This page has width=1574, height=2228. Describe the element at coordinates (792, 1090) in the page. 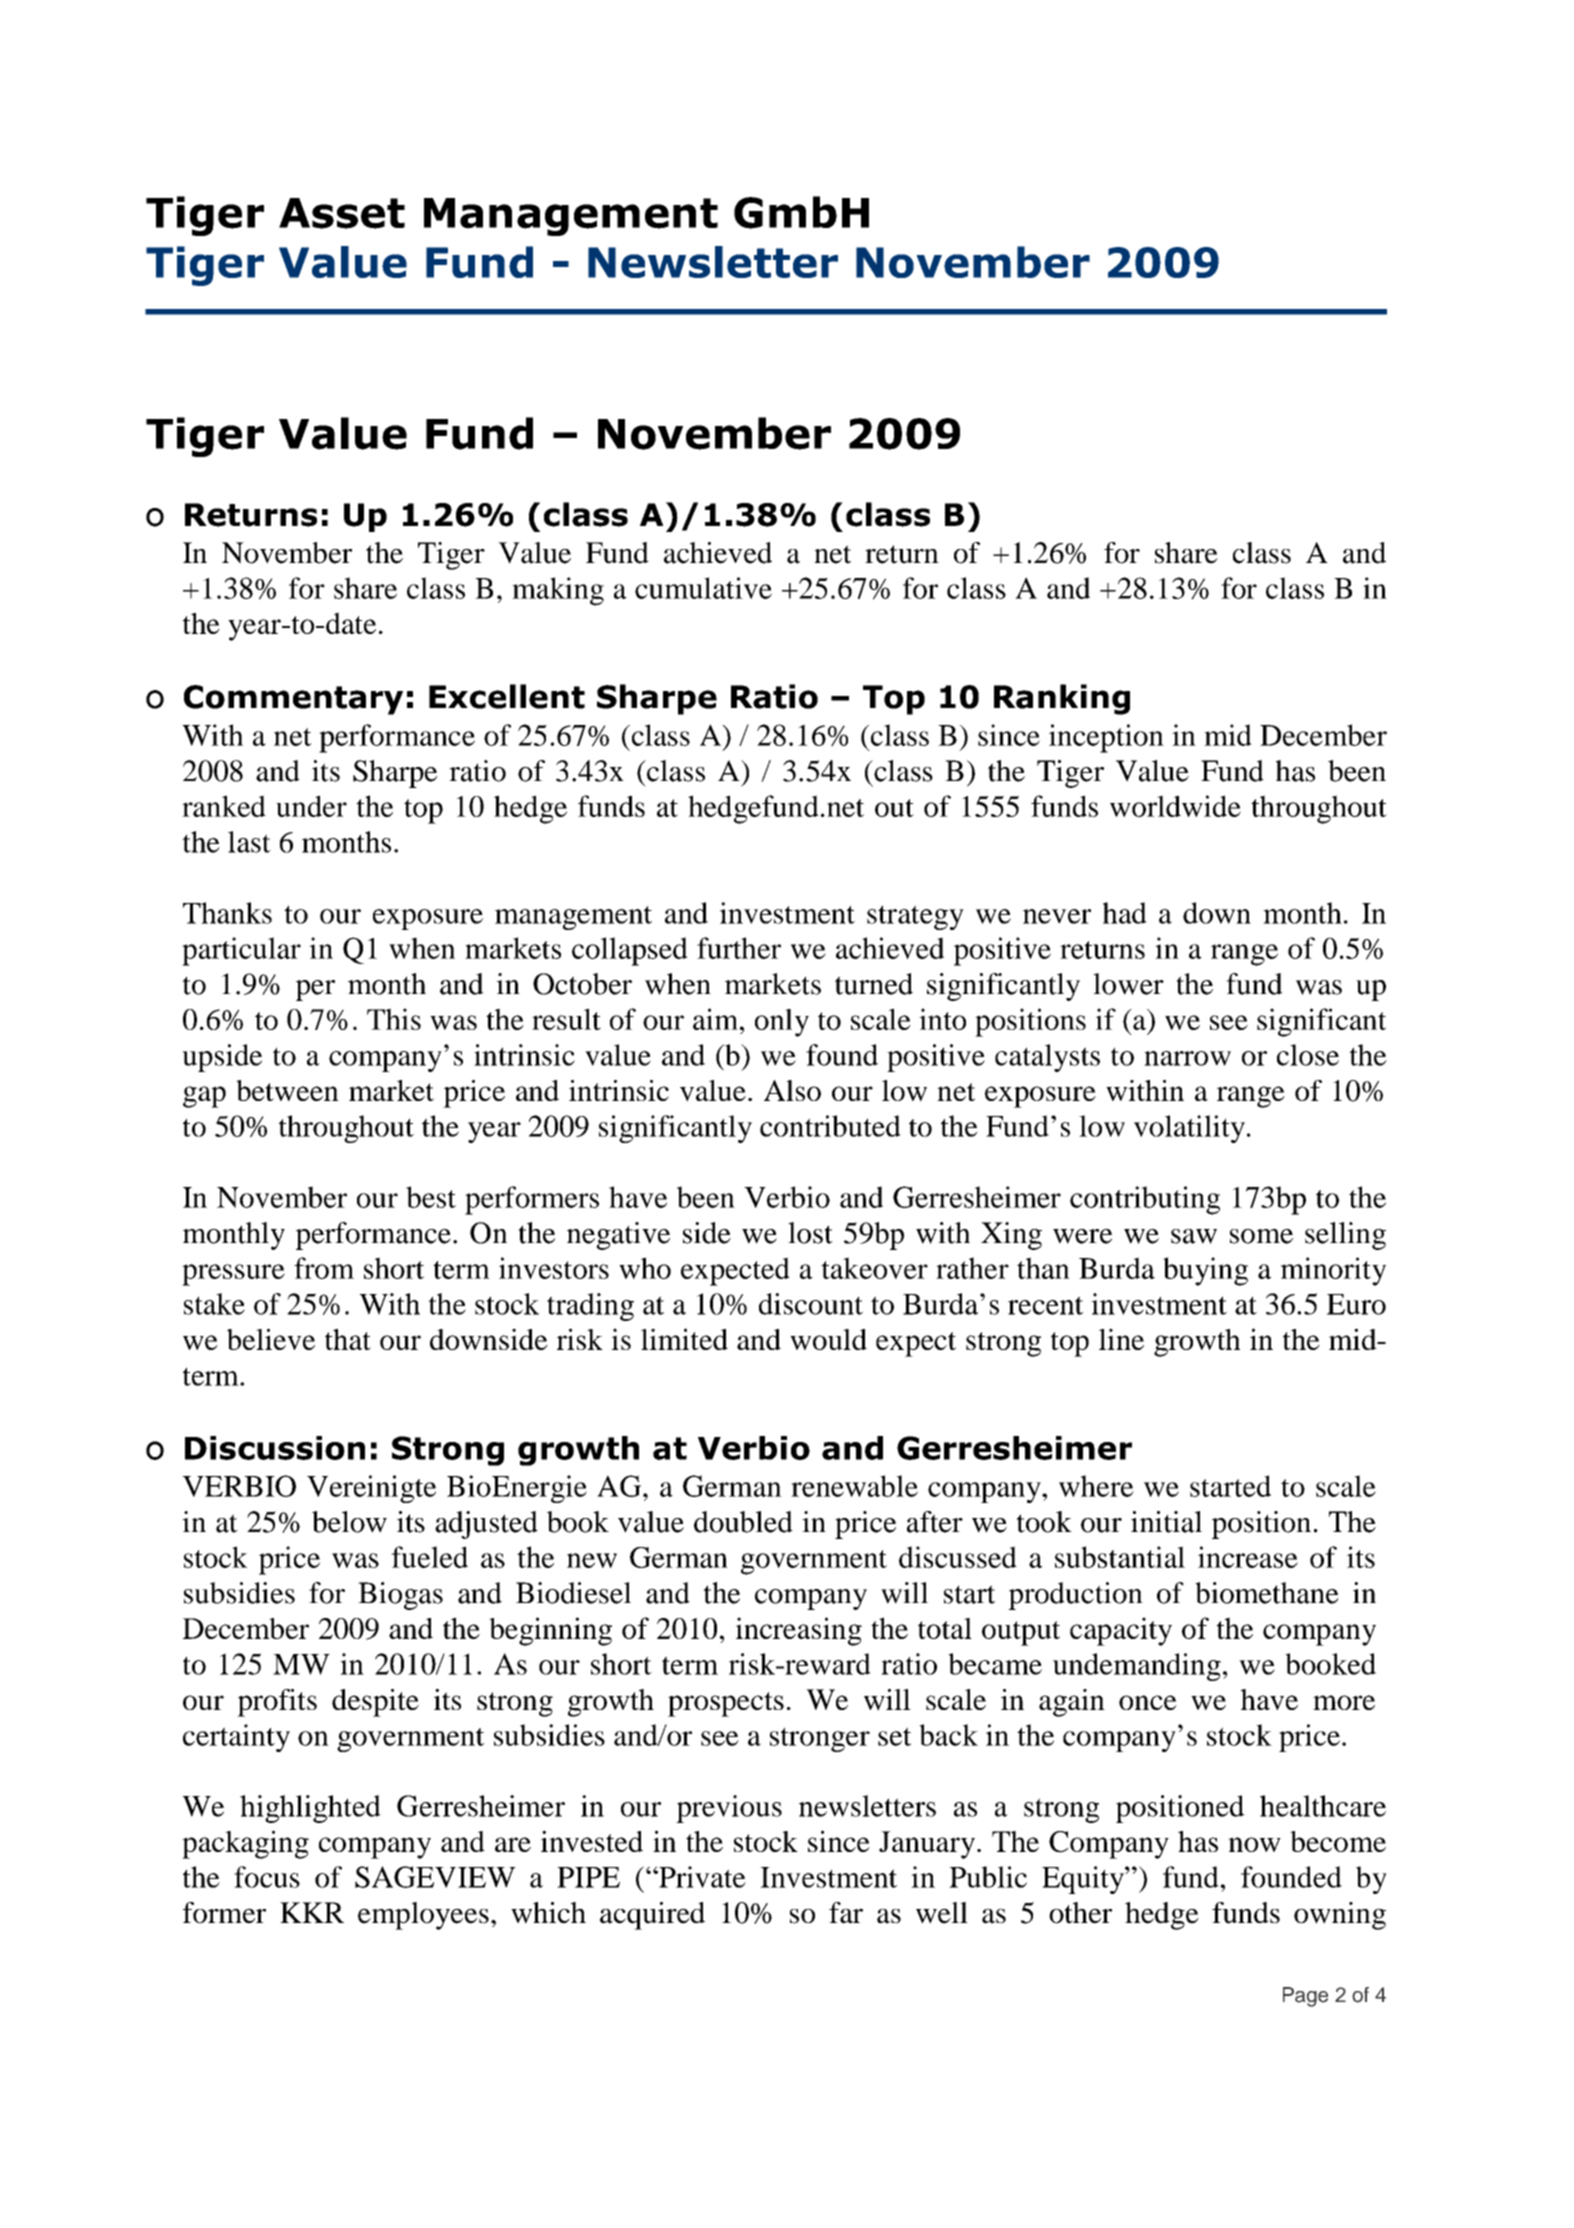

I see `Also` at that location.
